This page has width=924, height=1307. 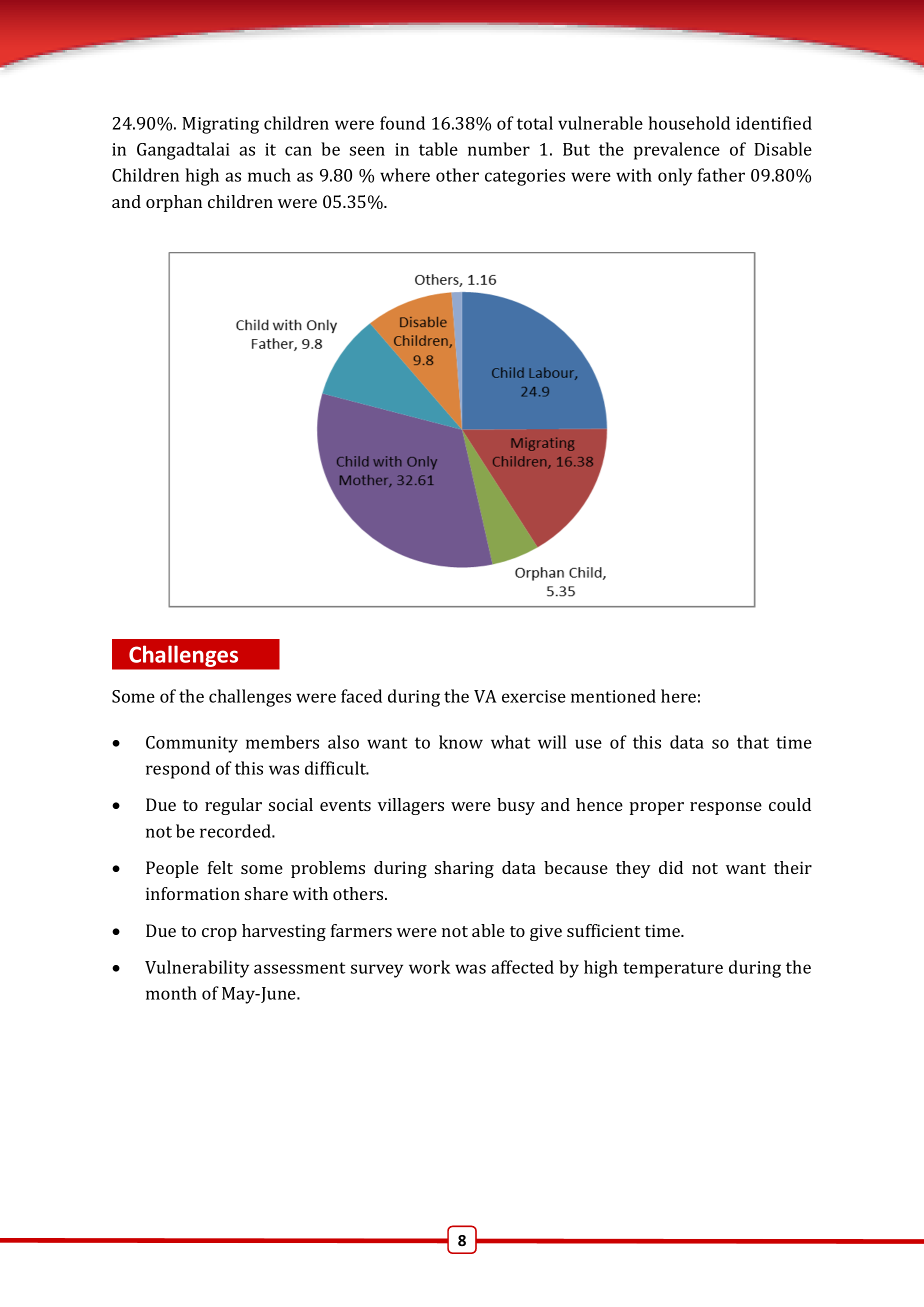 What do you see at coordinates (282, 742) in the page?
I see `members` at bounding box center [282, 742].
